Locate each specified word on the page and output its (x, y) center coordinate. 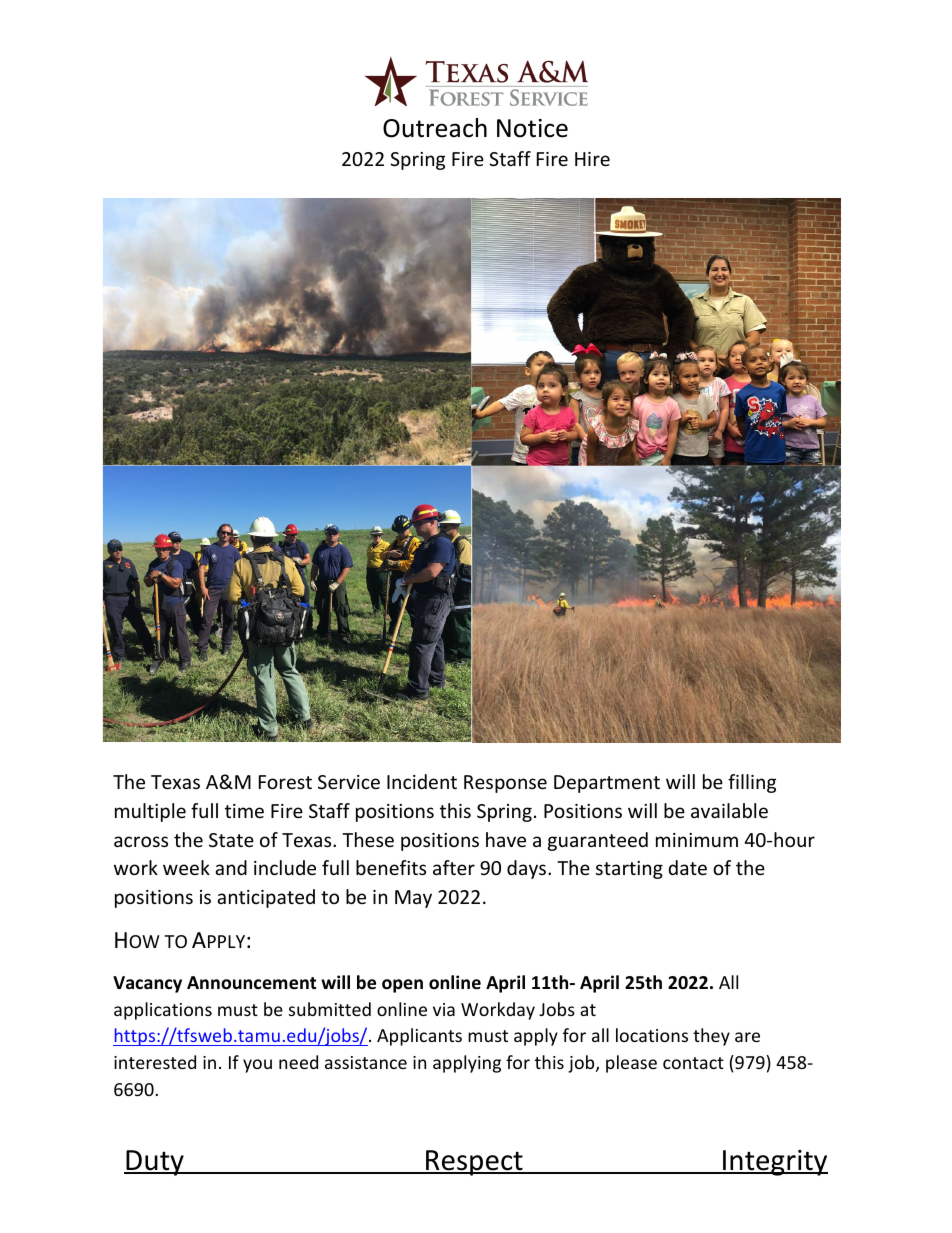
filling (752, 783)
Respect (474, 1163)
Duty (155, 1163)
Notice (532, 128)
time (244, 811)
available (729, 810)
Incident (422, 781)
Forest (285, 782)
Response (505, 784)
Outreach (435, 128)
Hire (592, 159)
